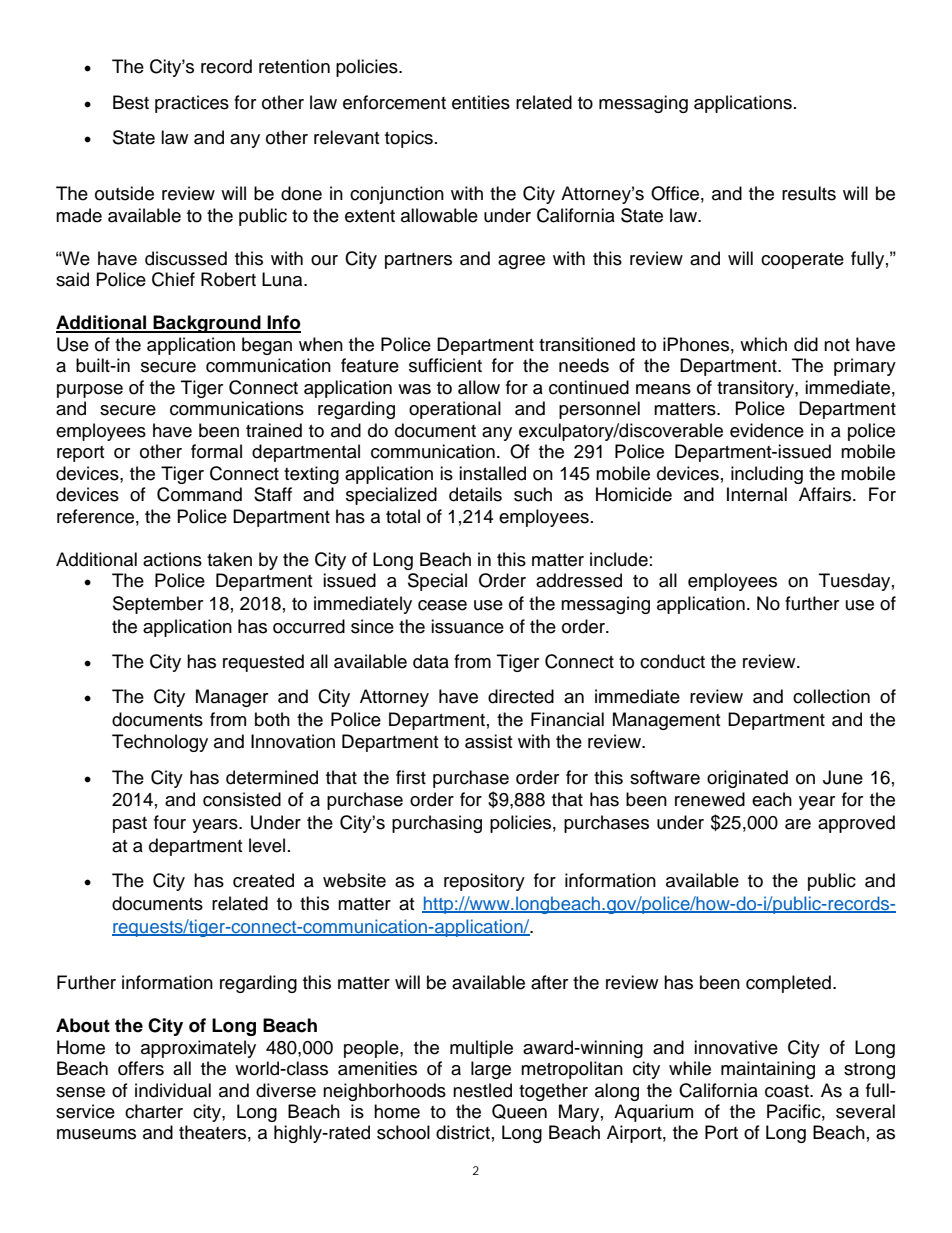 The height and width of the document is (1233, 952). Describe the element at coordinates (747, 779) in the document. I see `originated` at that location.
